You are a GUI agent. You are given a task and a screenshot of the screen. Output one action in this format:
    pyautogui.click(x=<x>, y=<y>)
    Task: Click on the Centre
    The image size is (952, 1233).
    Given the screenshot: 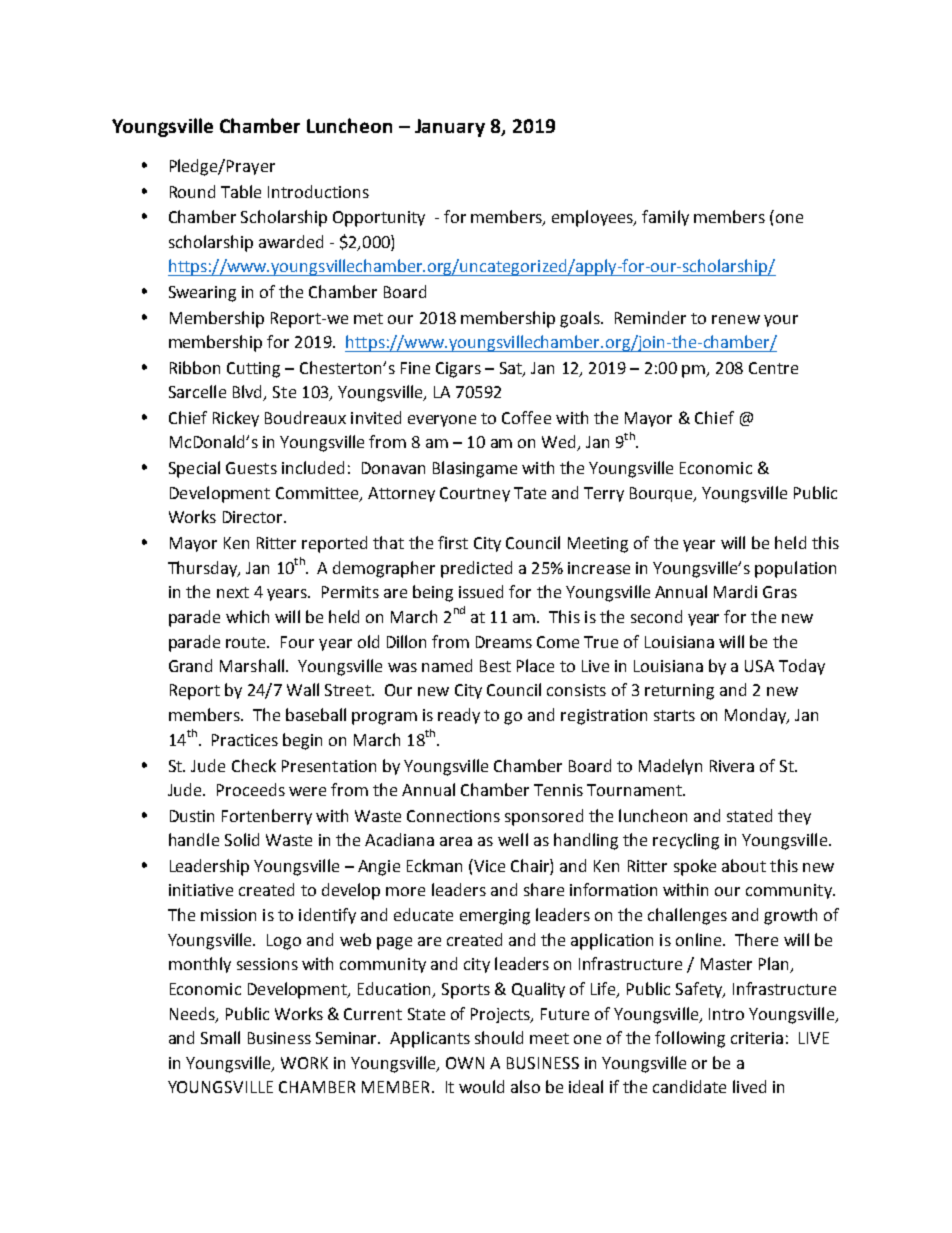 What is the action you would take?
    pyautogui.click(x=773, y=368)
